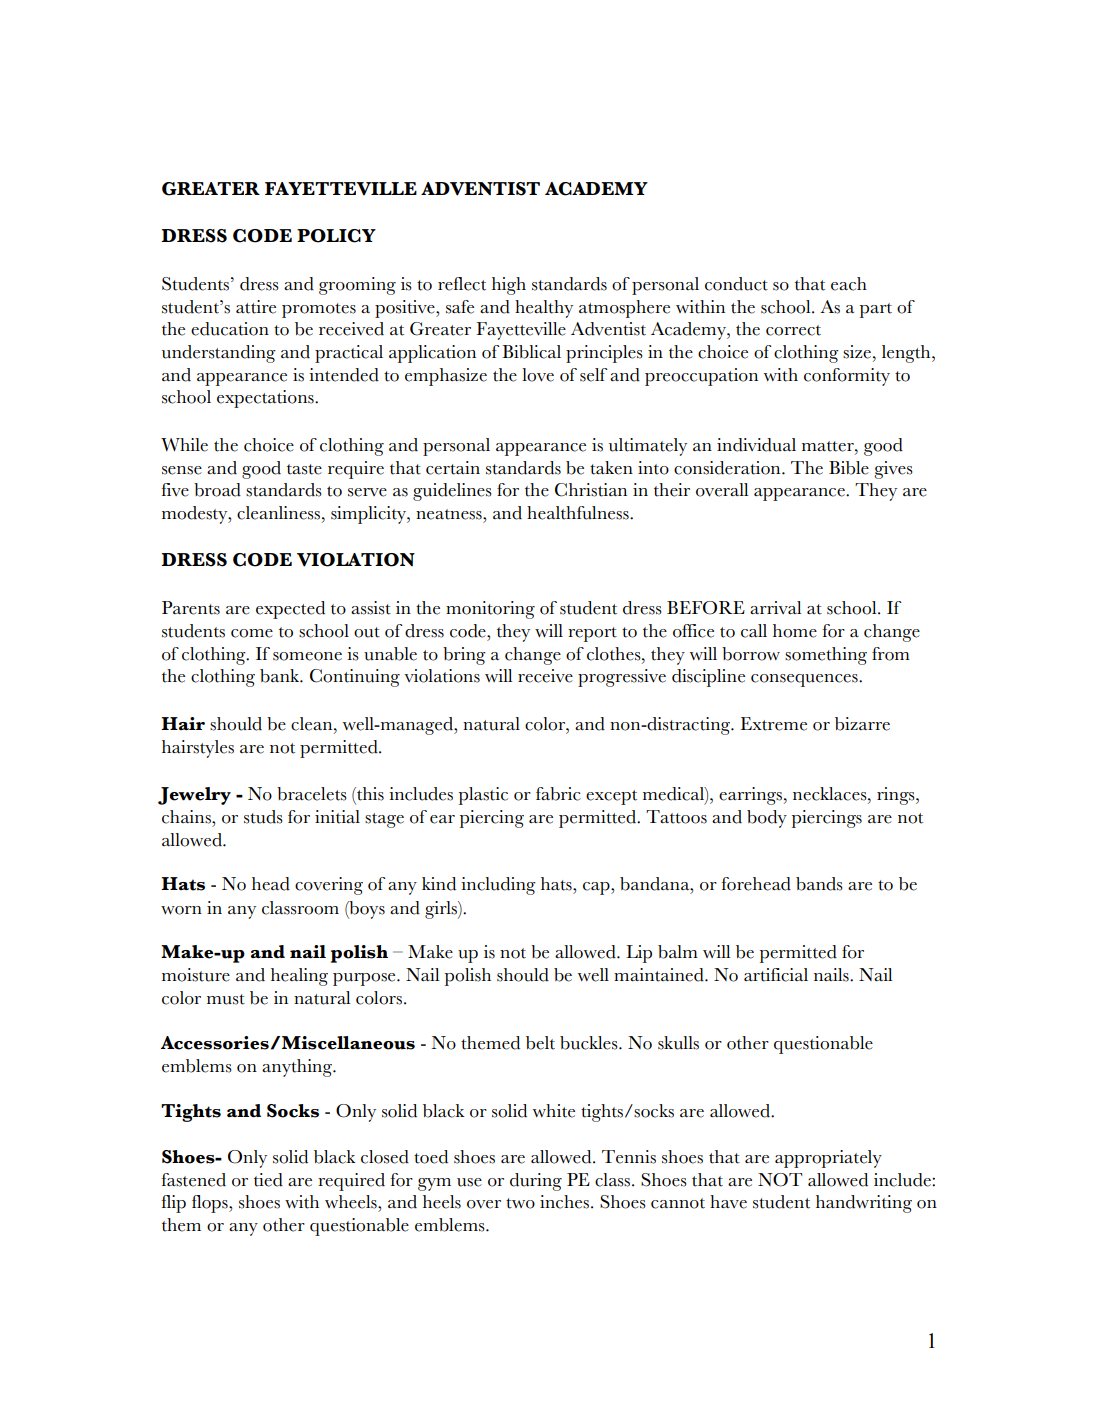 The image size is (1099, 1422). Describe the element at coordinates (307, 656) in the screenshot. I see `someone` at that location.
